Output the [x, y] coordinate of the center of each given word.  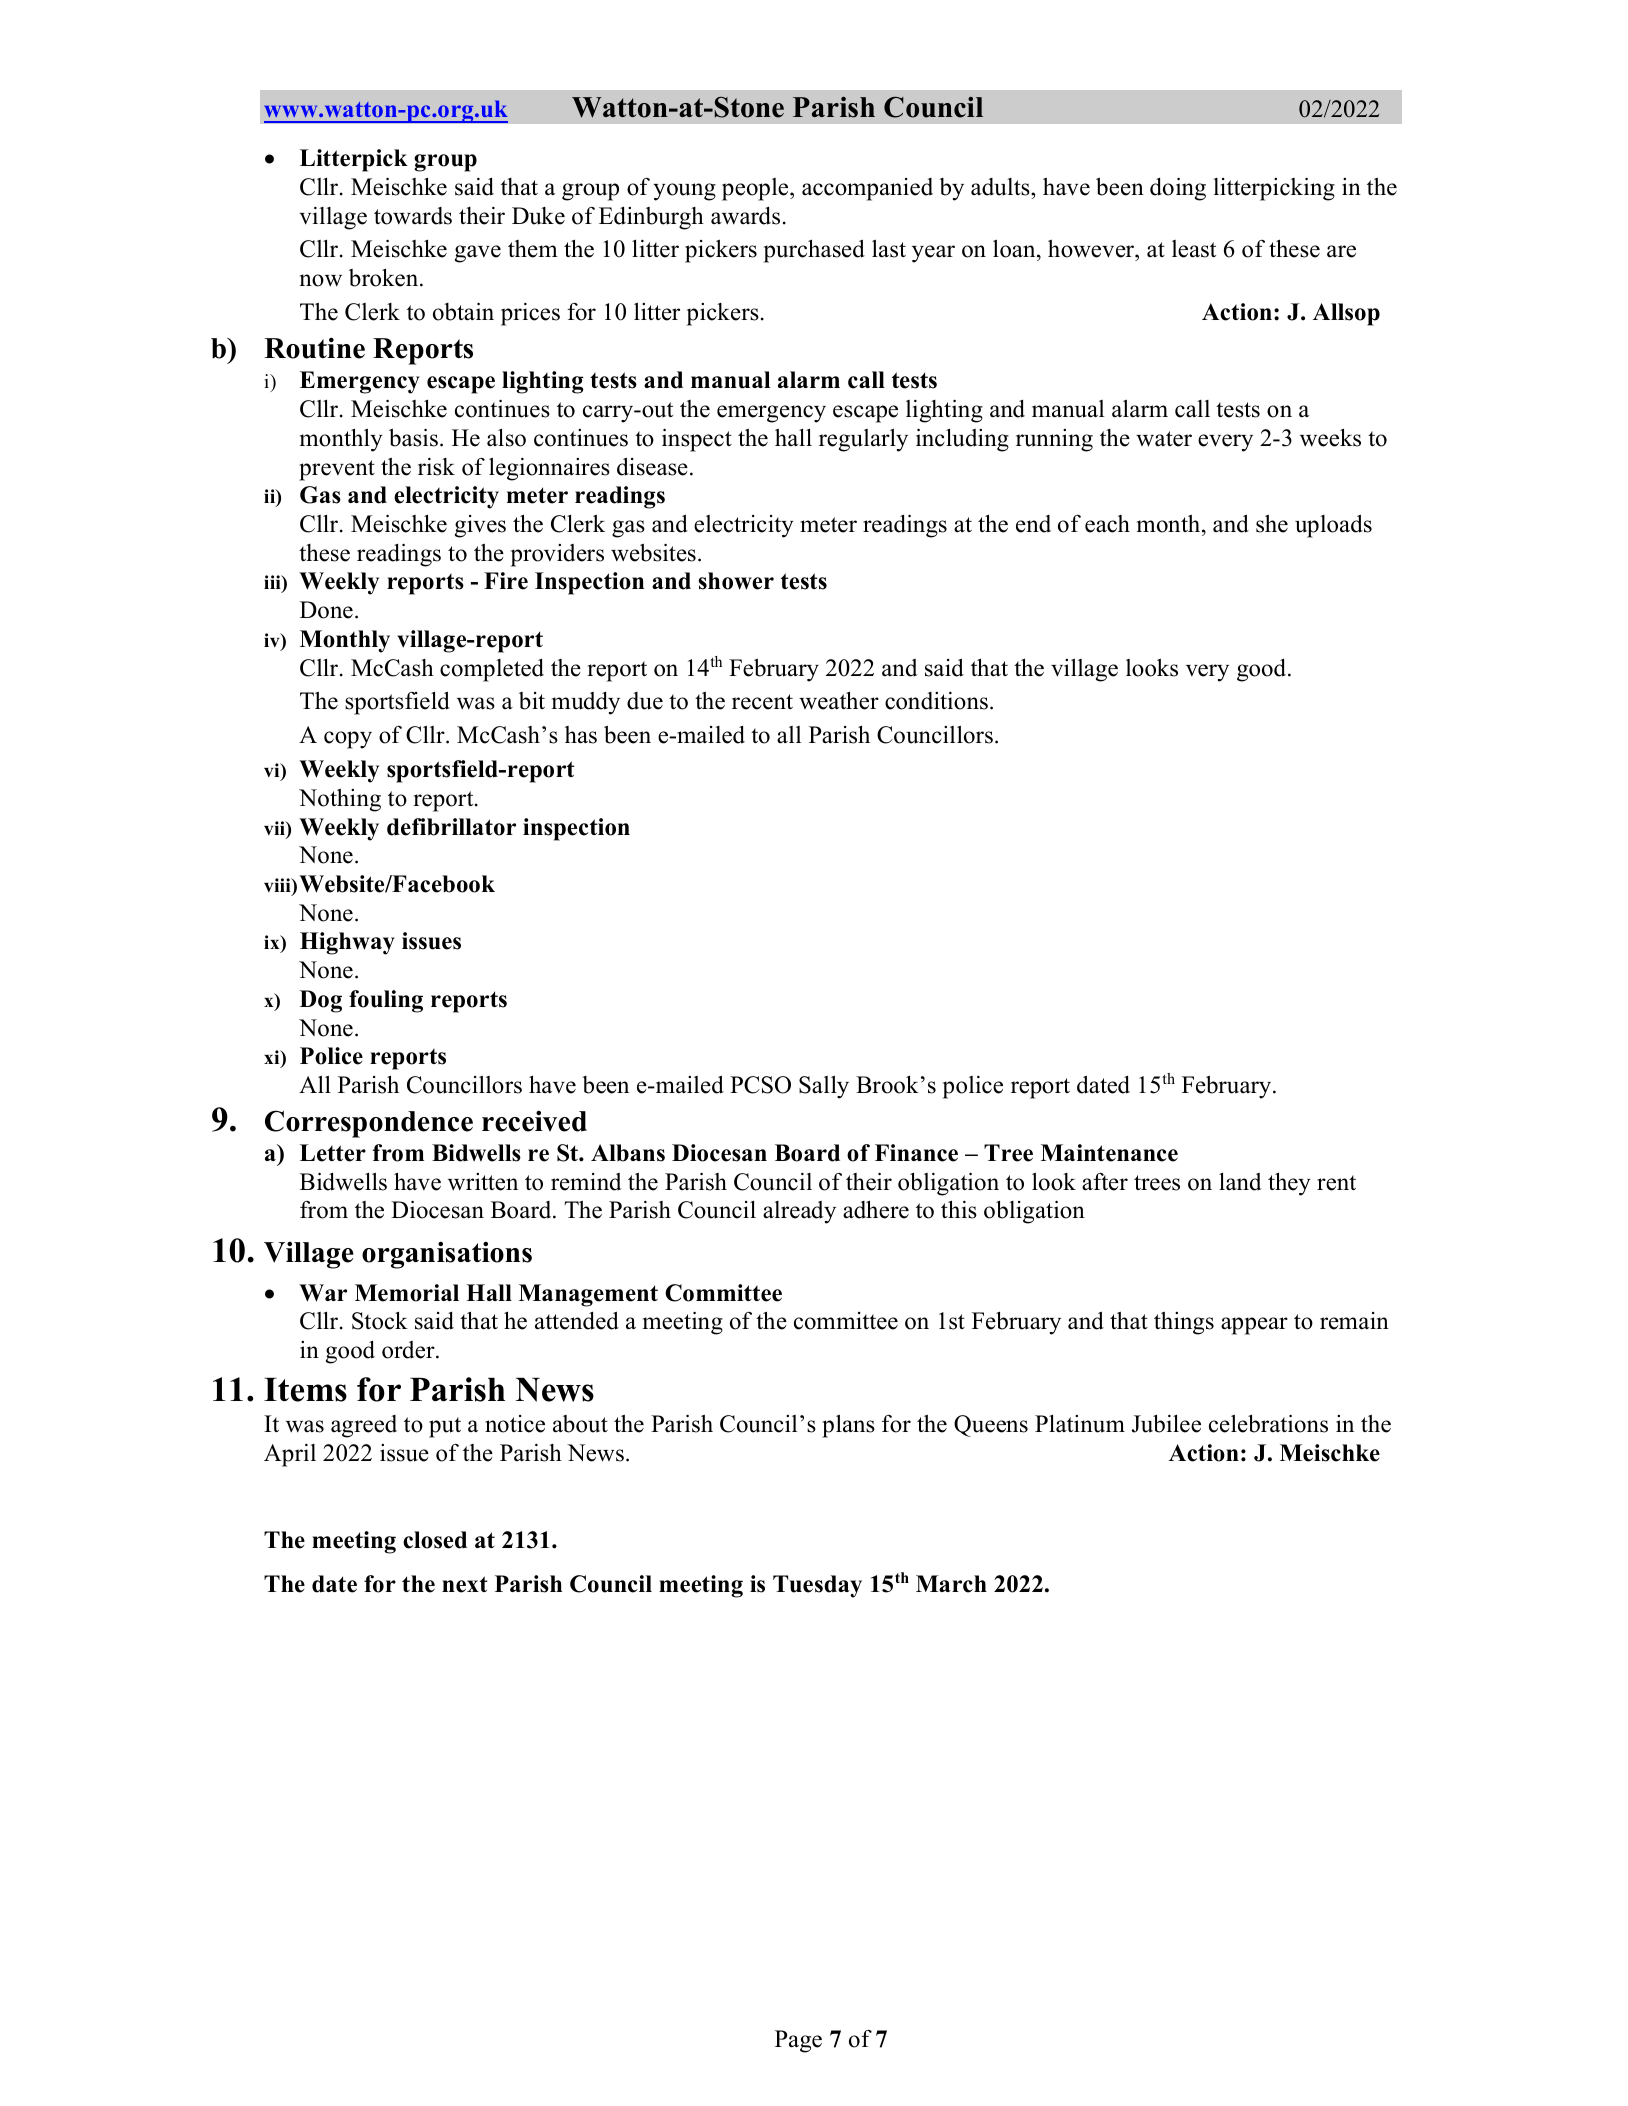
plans [848, 1426]
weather [839, 700]
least [1194, 249]
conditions [936, 701]
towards [413, 216]
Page [798, 2041]
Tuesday [817, 1586]
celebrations [1268, 1423]
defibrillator [451, 827]
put [445, 1427]
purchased [814, 251]
